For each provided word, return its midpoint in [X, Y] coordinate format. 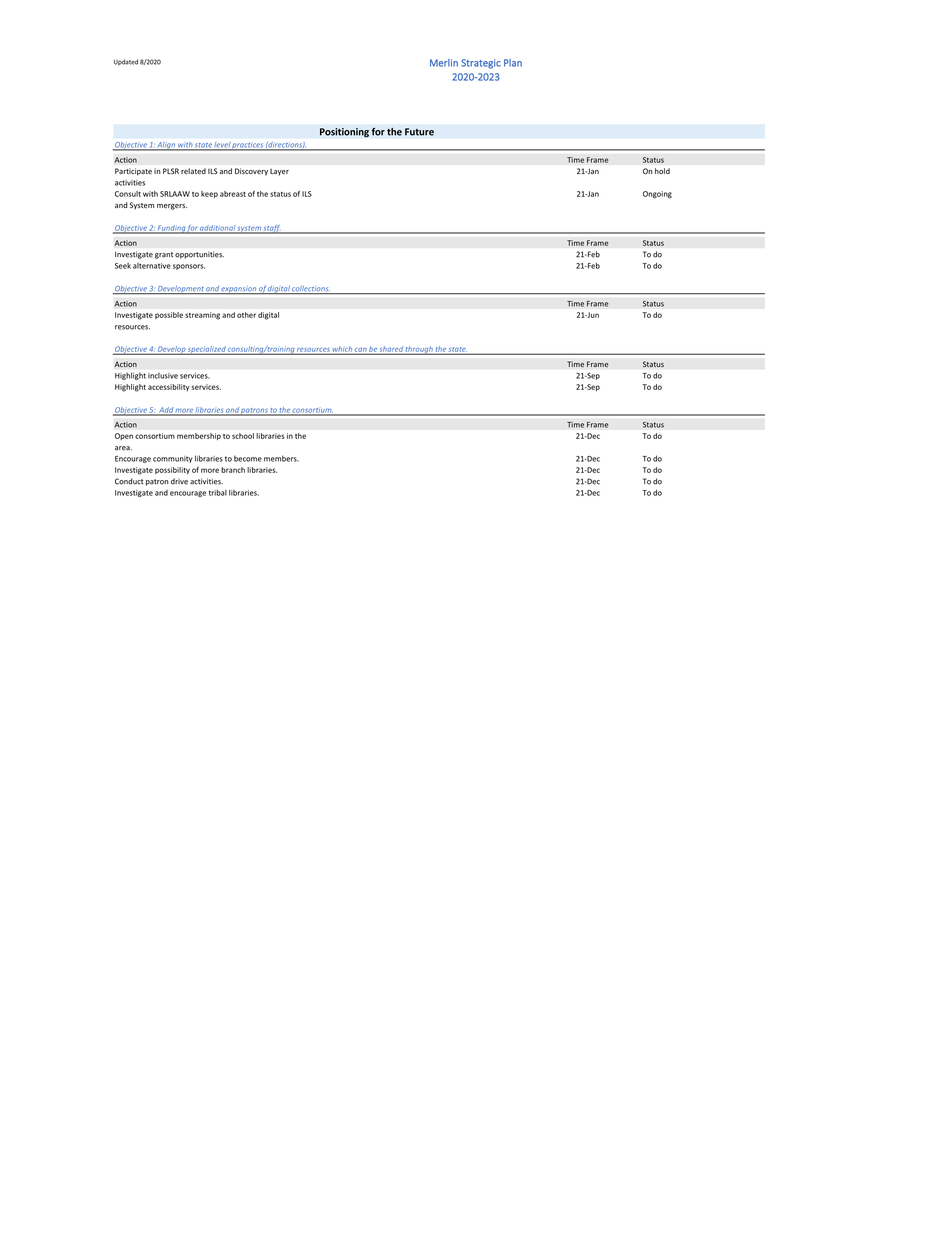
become [248, 458]
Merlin [444, 63]
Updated [126, 62]
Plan [513, 63]
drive [179, 481]
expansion [239, 290]
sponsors [189, 267]
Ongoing [657, 195]
